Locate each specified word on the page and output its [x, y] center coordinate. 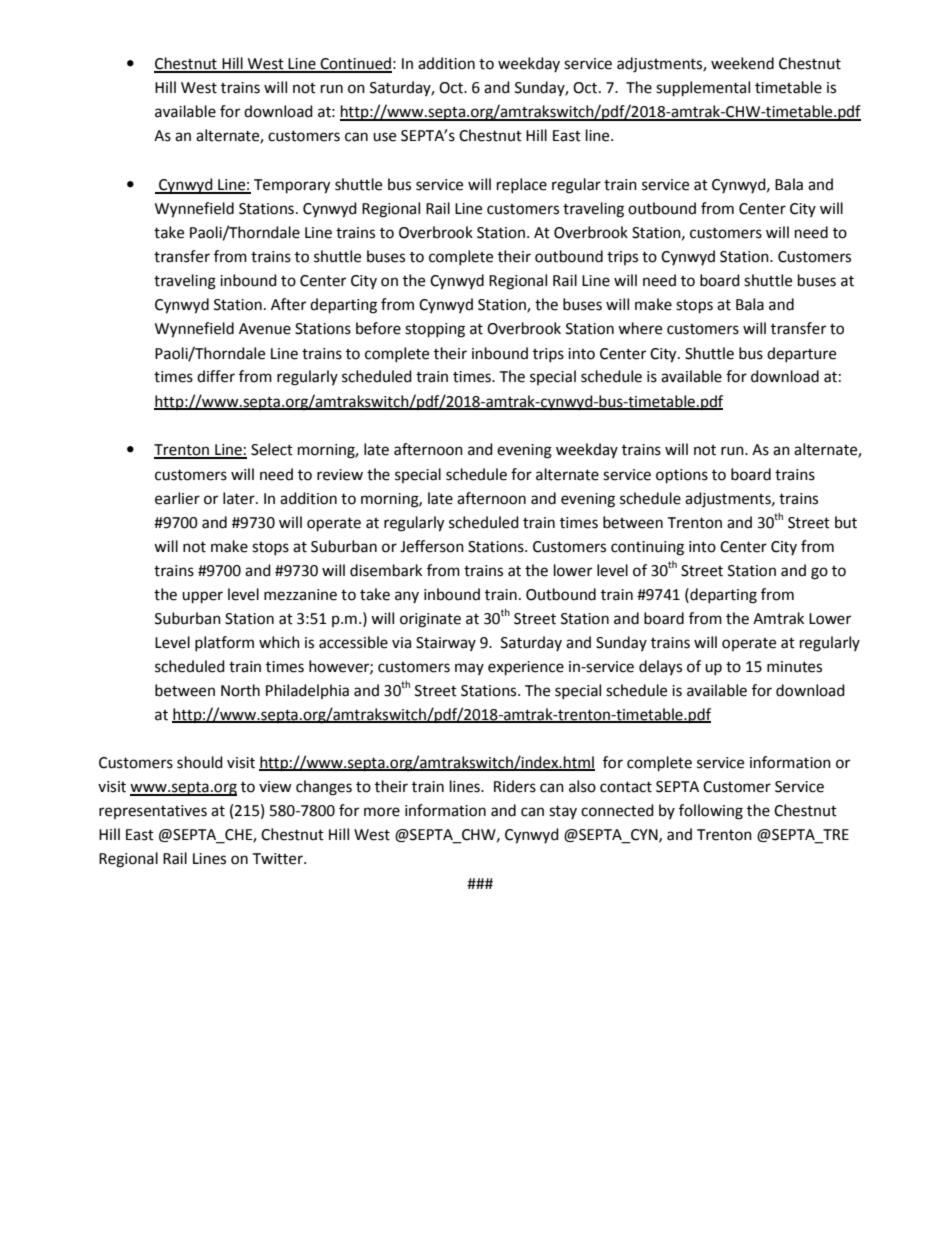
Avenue [265, 329]
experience [526, 668]
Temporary [292, 186]
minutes [794, 667]
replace [522, 185]
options [682, 476]
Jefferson [432, 546]
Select [272, 449]
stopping [435, 330]
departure [801, 354]
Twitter [278, 859]
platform [224, 643]
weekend [742, 63]
